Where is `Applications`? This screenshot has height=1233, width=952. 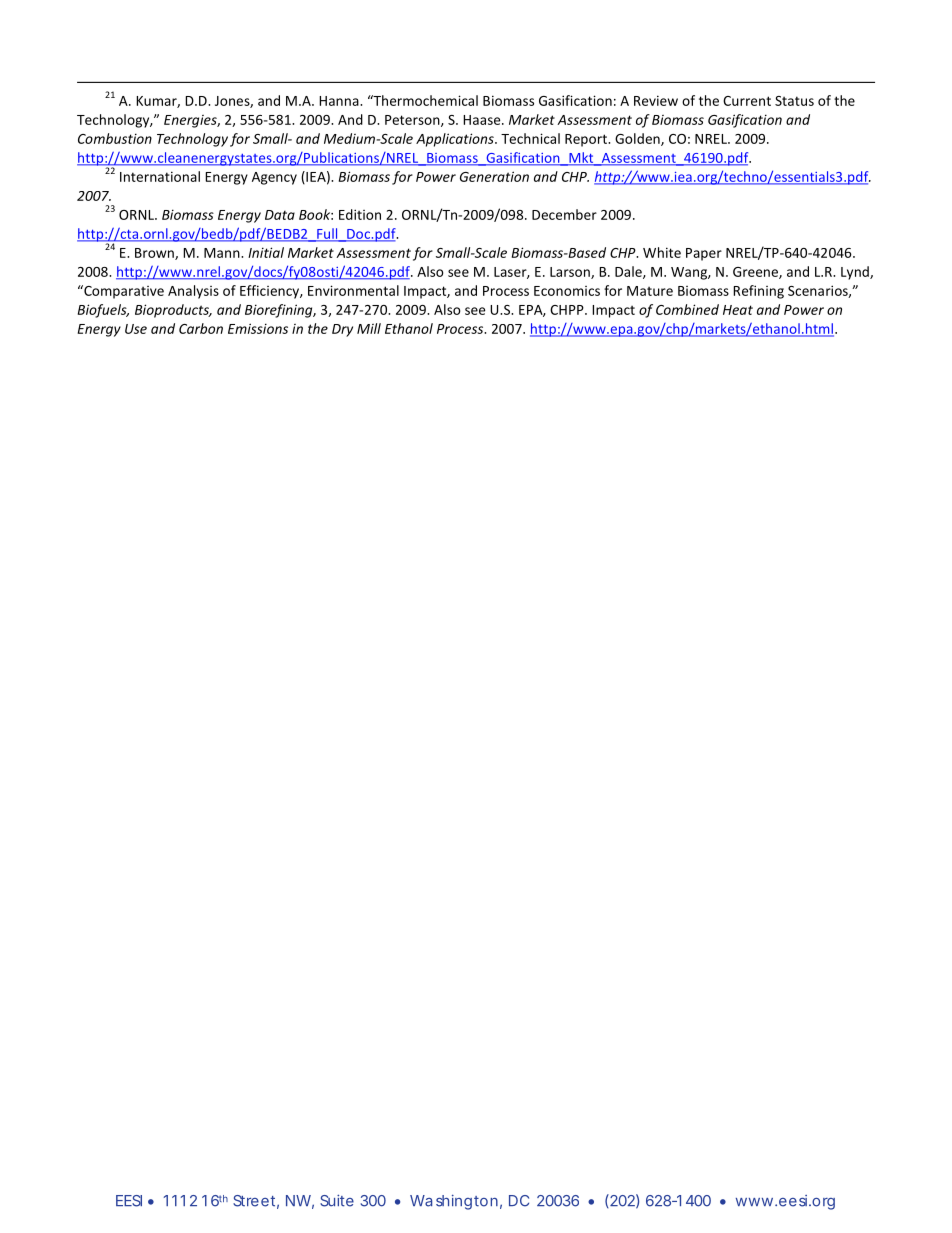
Applications is located at coordinates (456, 140).
